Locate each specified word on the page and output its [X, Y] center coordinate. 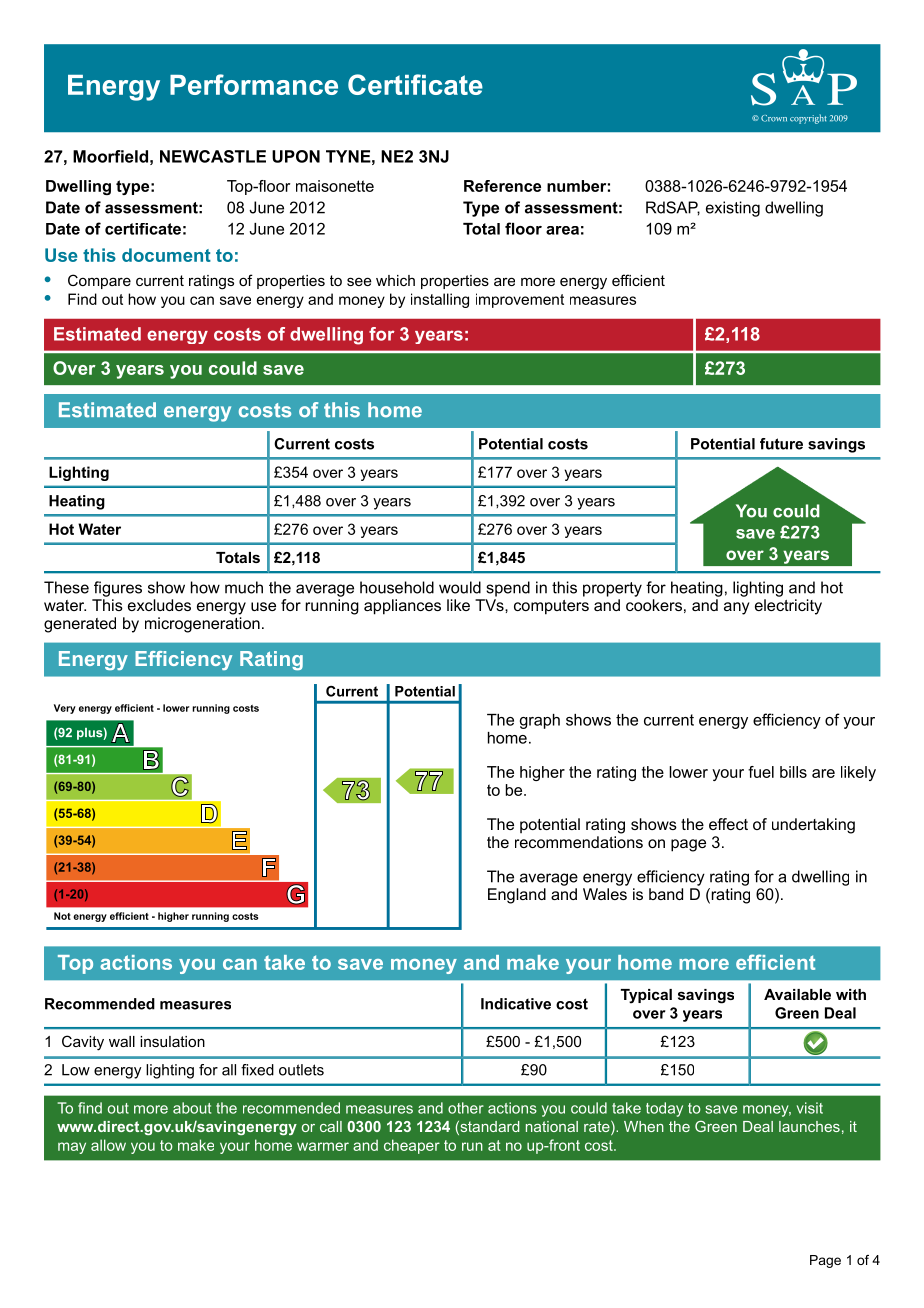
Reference [502, 186]
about [192, 1108]
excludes [159, 605]
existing [733, 209]
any [737, 608]
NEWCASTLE [213, 156]
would [460, 587]
